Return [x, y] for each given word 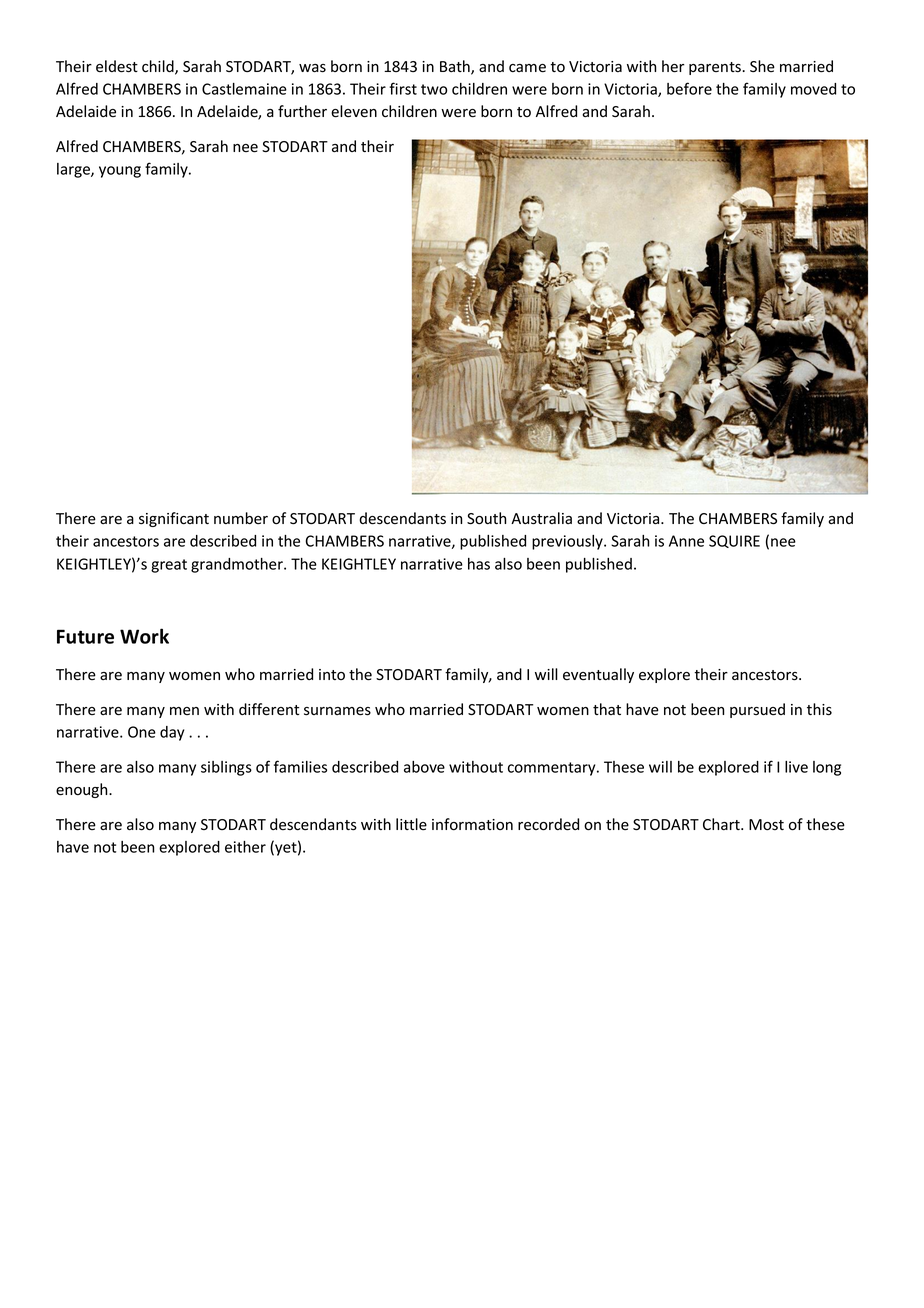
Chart [722, 824]
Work [144, 636]
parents [716, 68]
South [486, 518]
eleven [354, 111]
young [120, 172]
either [245, 847]
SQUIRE [734, 541]
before [689, 88]
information [472, 824]
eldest [117, 66]
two [434, 89]
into [332, 674]
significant [174, 519]
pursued [757, 710]
